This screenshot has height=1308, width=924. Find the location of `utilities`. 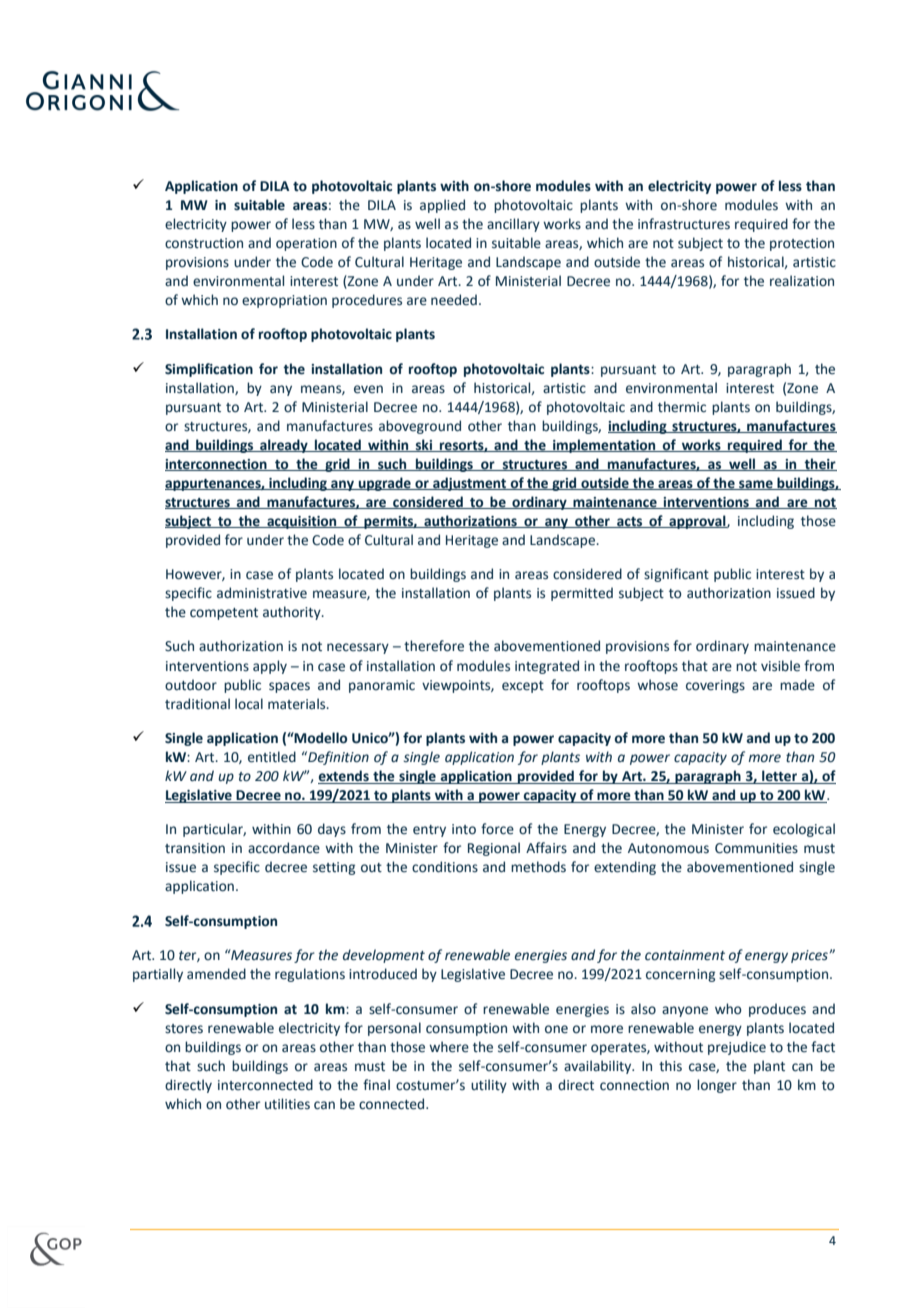

utilities is located at coordinates (287, 1104).
